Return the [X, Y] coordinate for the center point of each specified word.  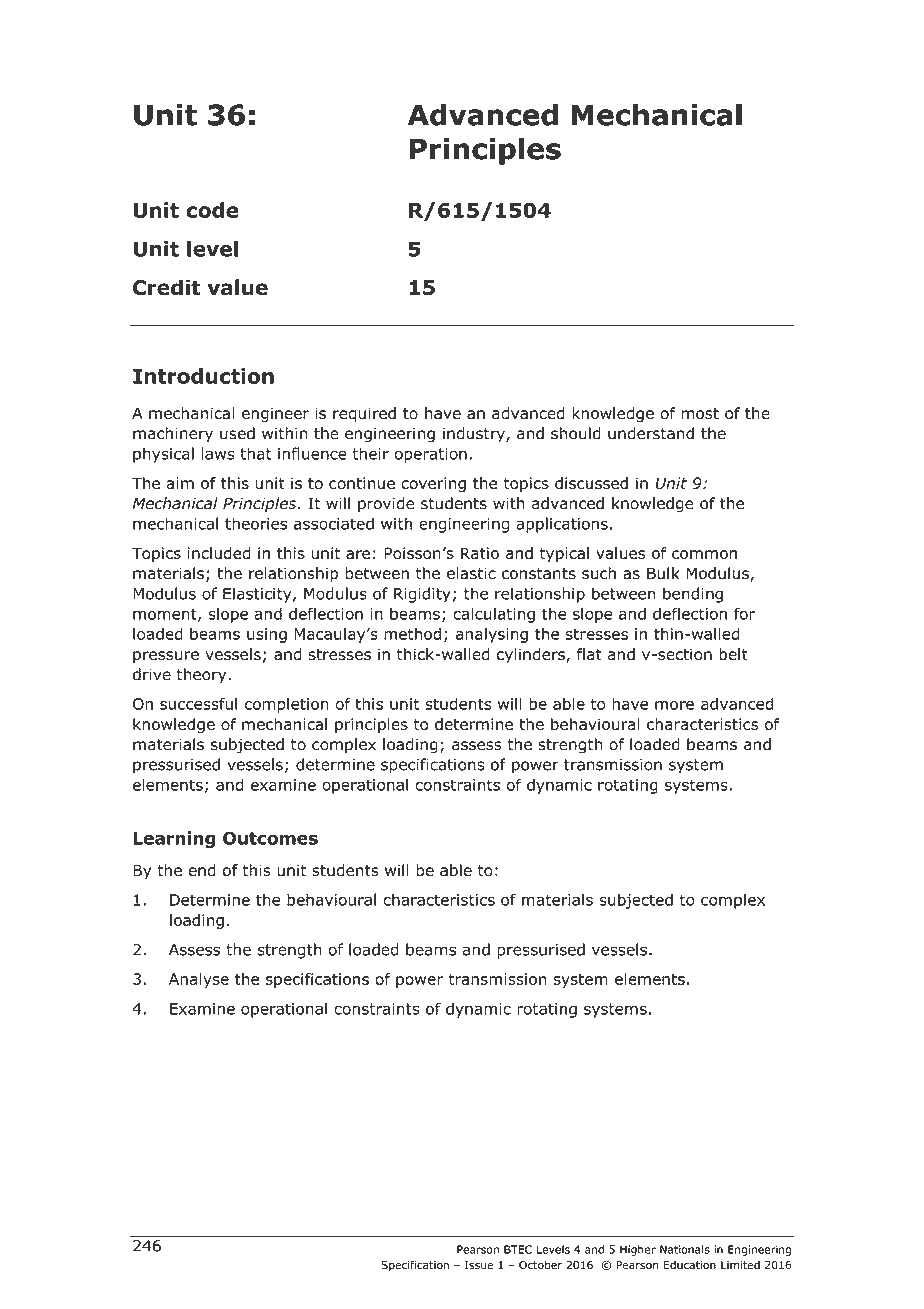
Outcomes [270, 838]
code [212, 210]
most [700, 414]
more [674, 705]
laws [217, 453]
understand [651, 433]
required [364, 414]
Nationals [685, 1249]
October [540, 1265]
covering [433, 484]
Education [690, 1265]
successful [198, 703]
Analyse [199, 980]
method [412, 634]
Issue [479, 1265]
